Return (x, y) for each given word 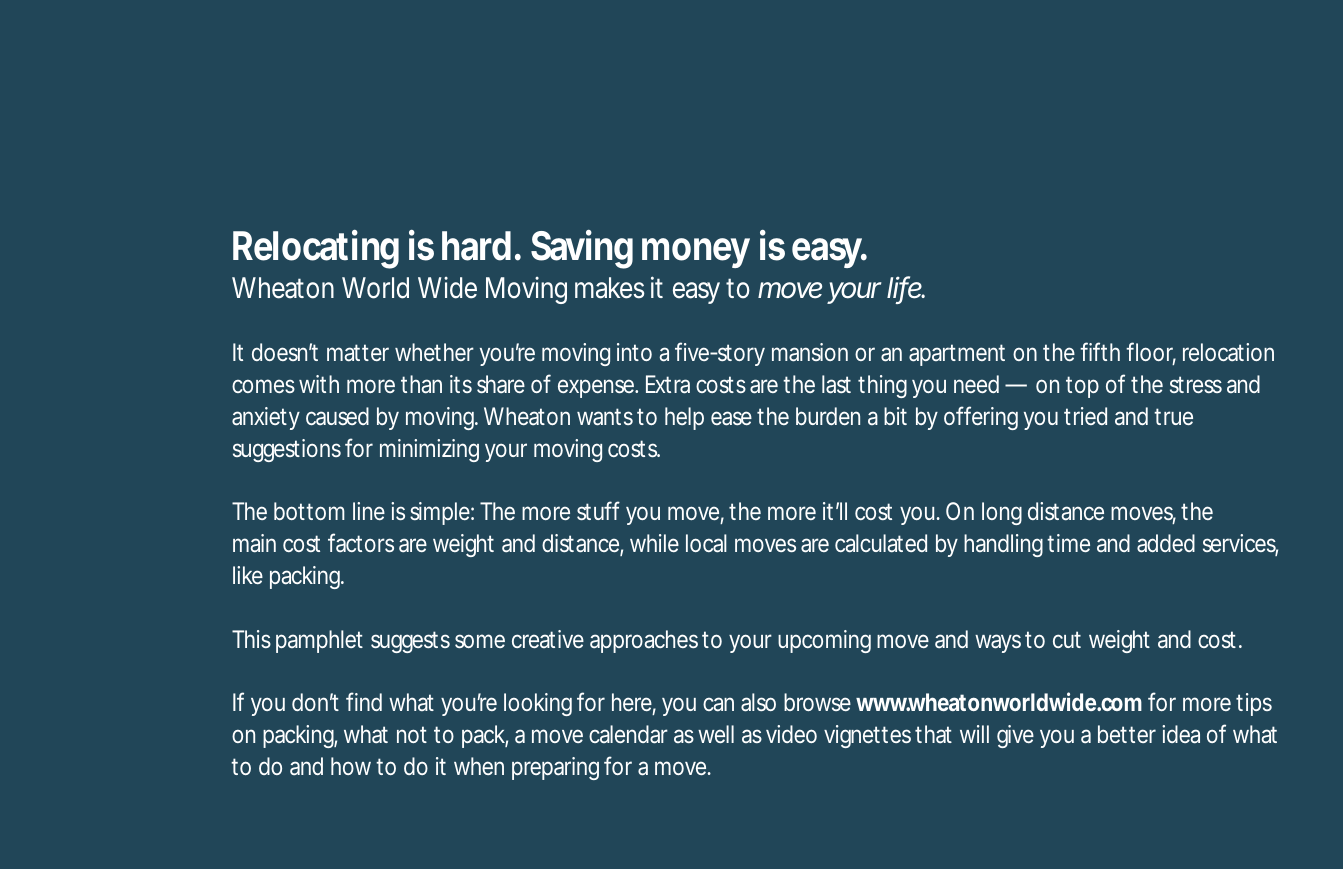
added (1166, 543)
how (351, 766)
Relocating (316, 249)
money (696, 253)
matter (358, 353)
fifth (1100, 351)
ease (731, 418)
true (1173, 416)
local (706, 543)
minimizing (429, 450)
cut (1067, 639)
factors (361, 543)
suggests (410, 642)
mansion (810, 352)
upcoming (824, 641)
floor (1151, 353)
